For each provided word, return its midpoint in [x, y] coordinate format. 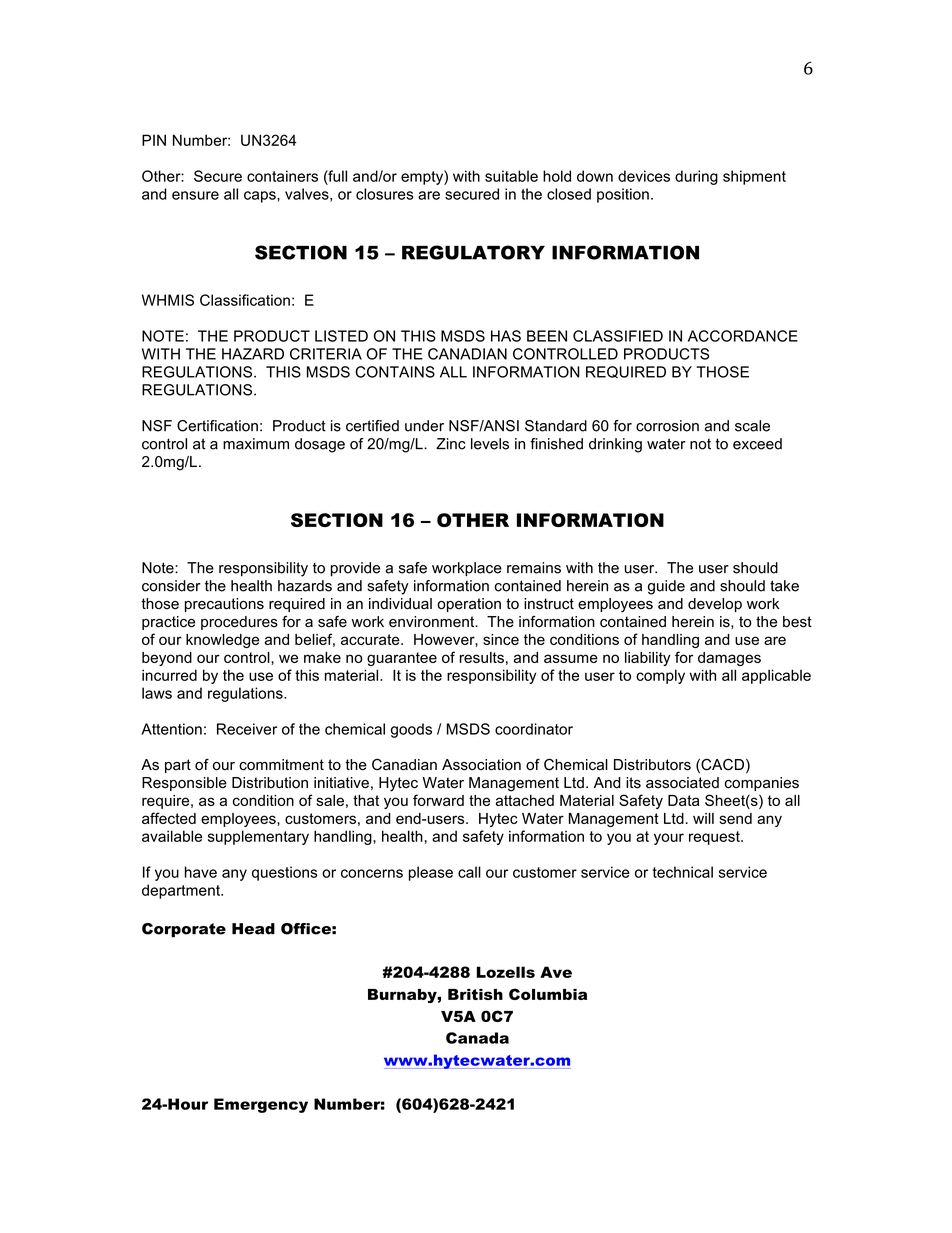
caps [261, 197]
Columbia [548, 994]
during [696, 177]
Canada [477, 1038]
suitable [511, 176]
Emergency [261, 1105]
